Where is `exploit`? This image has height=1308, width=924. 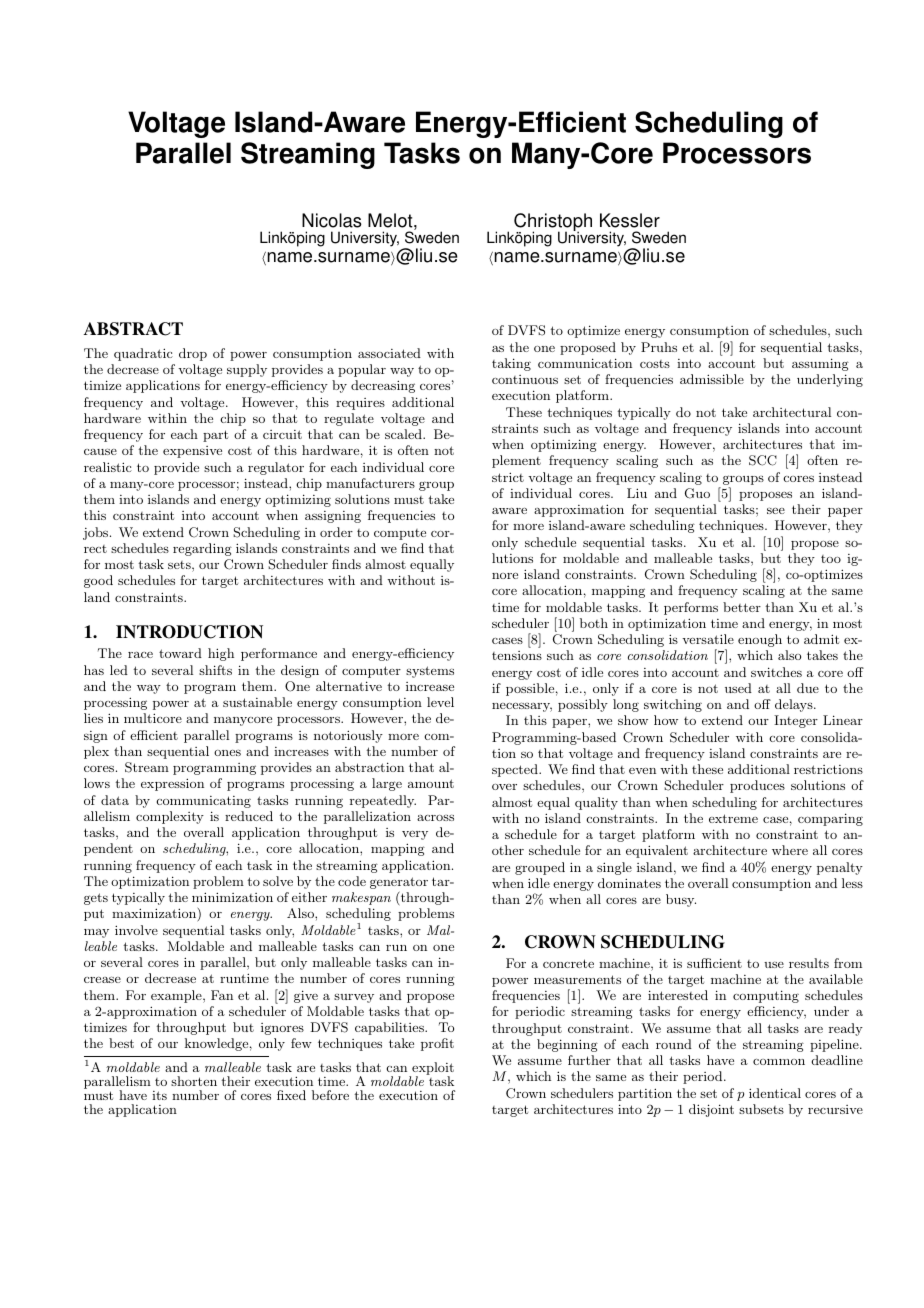 exploit is located at coordinates (432, 1070).
